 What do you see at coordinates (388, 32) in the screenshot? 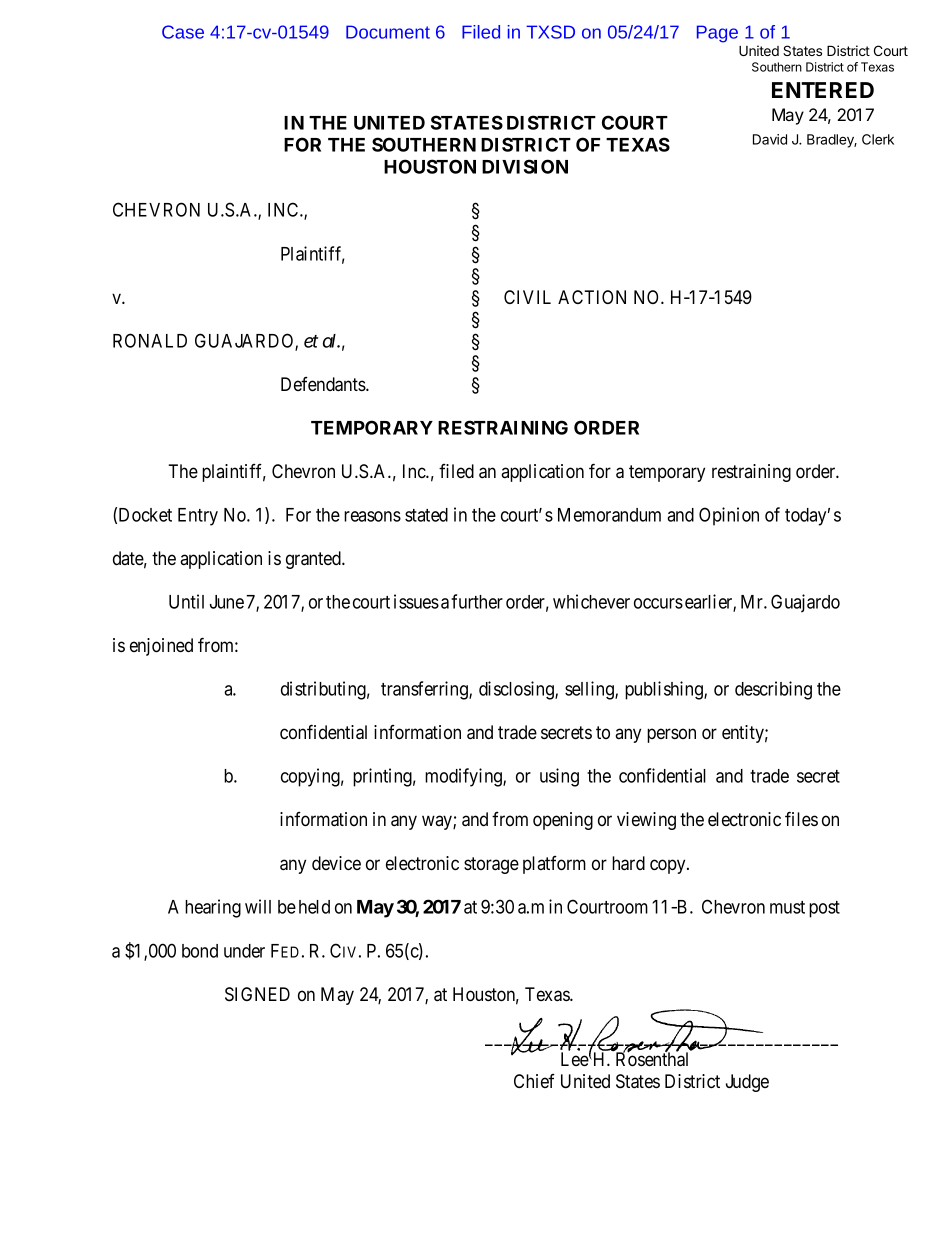
I see `Document` at bounding box center [388, 32].
